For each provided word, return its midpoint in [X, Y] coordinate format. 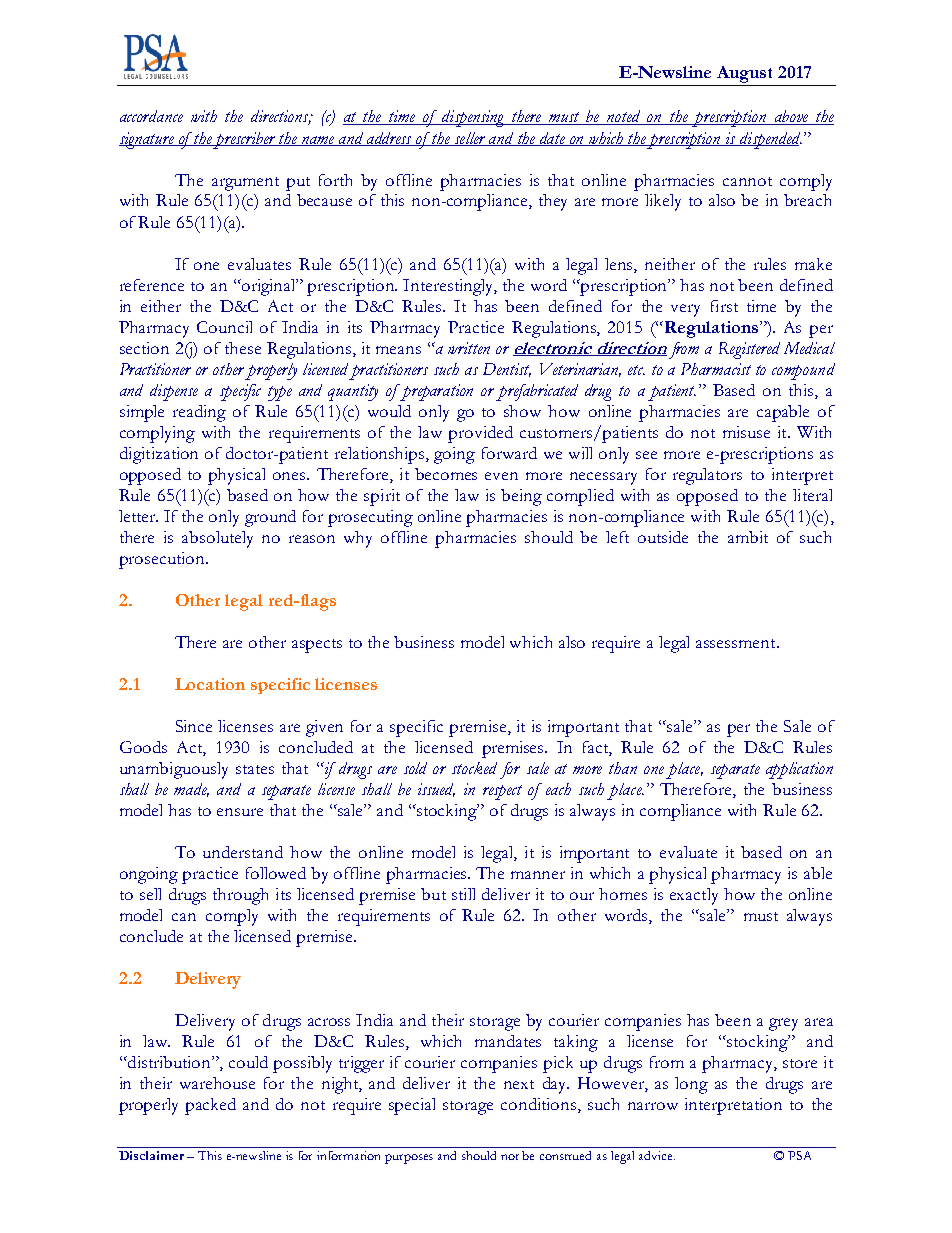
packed [210, 1106]
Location [210, 684]
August [744, 74]
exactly [694, 896]
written [469, 348]
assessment [737, 643]
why [358, 539]
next [519, 1084]
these [243, 348]
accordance [151, 116]
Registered [749, 350]
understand [243, 852]
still [463, 894]
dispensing [473, 118]
